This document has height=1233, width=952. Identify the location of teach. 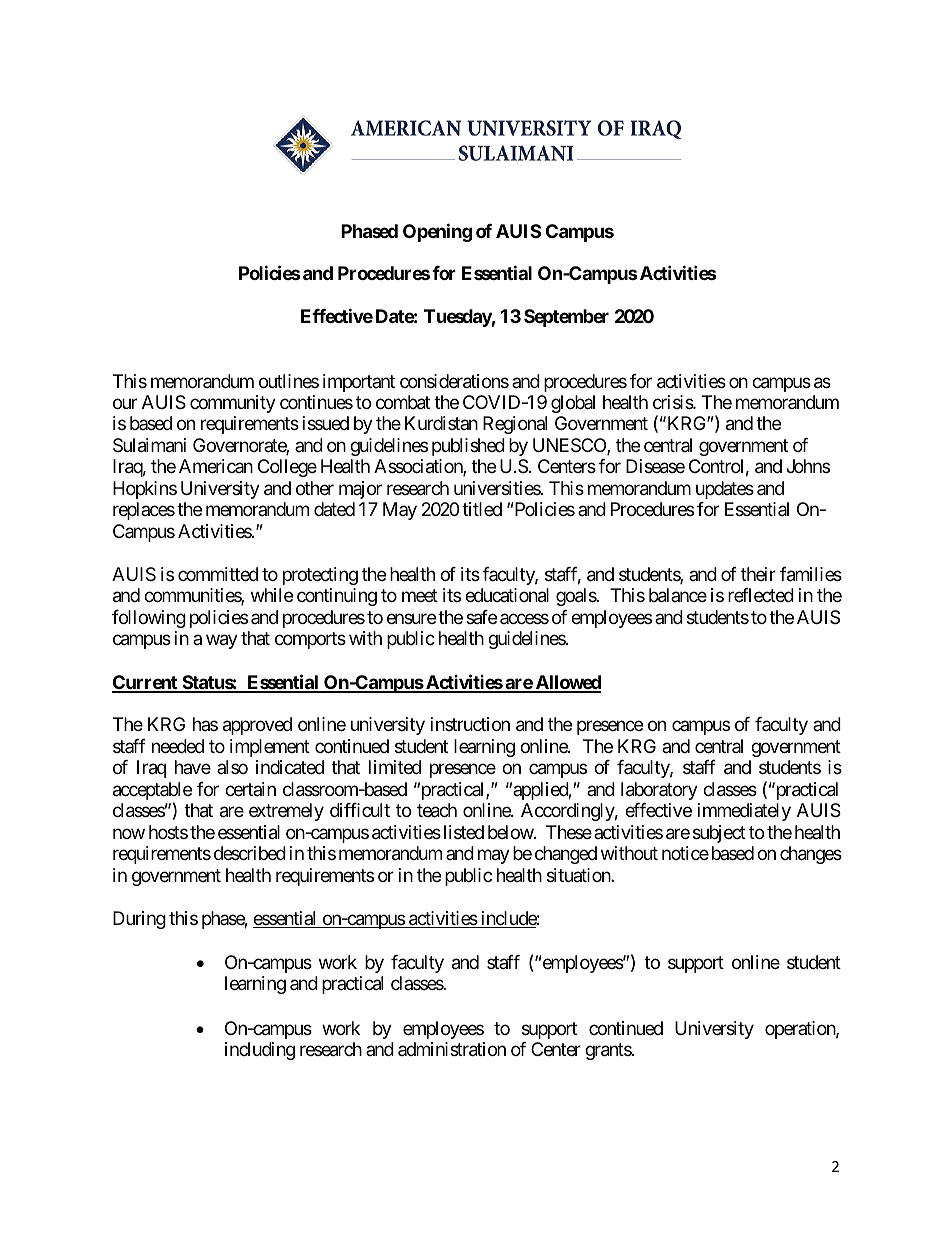
(437, 810).
